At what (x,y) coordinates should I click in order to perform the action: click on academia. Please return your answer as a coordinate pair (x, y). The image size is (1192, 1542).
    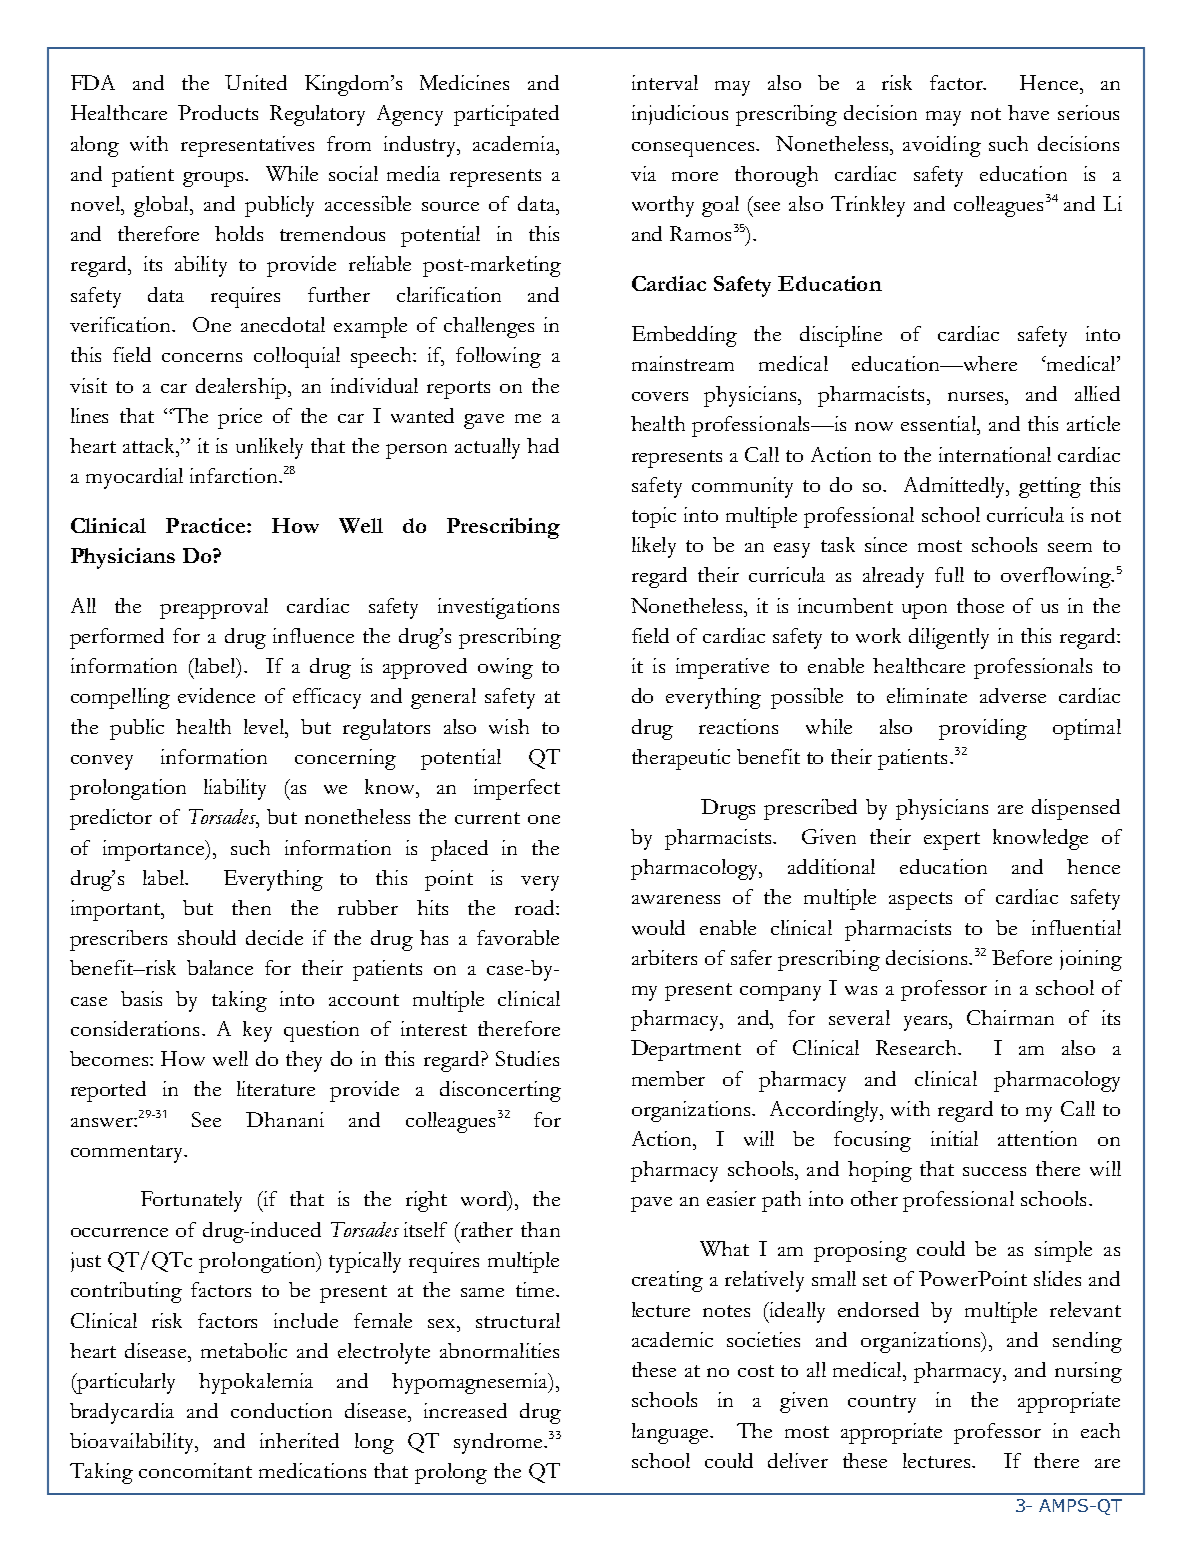
    Looking at the image, I should click on (515, 143).
